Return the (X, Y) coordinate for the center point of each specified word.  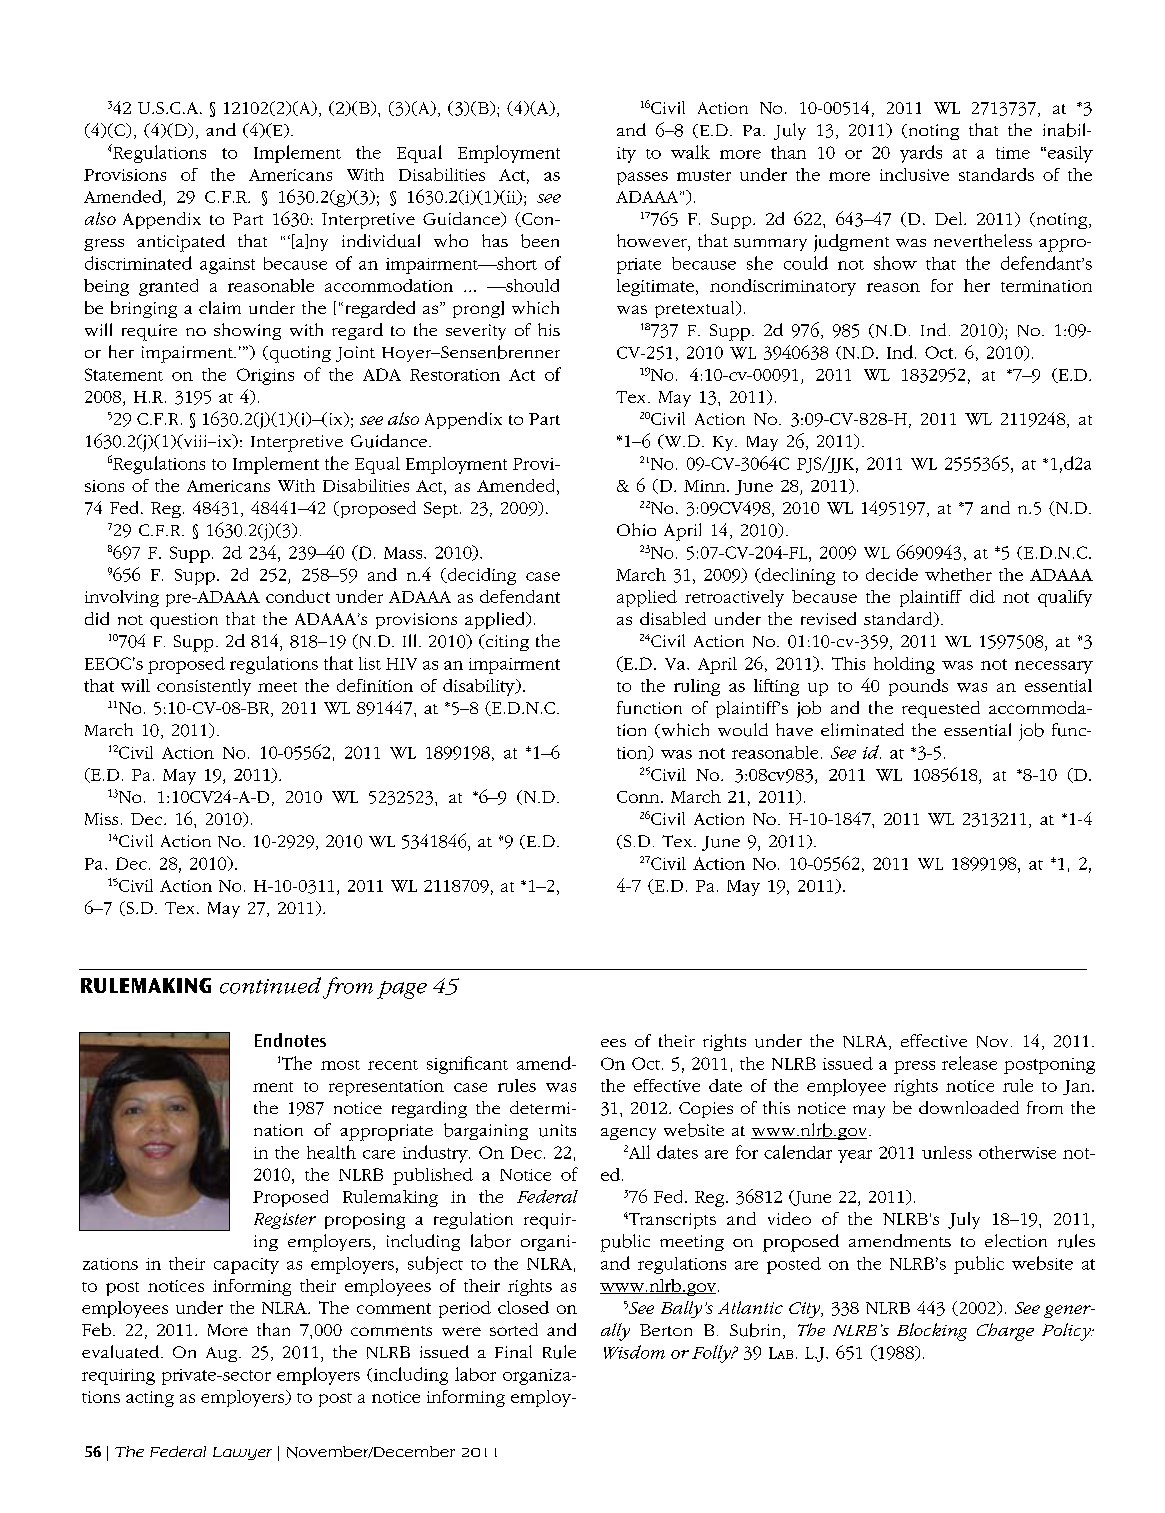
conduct (298, 596)
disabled (673, 618)
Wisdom (634, 1352)
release (969, 1063)
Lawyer (242, 1453)
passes (642, 178)
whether (958, 574)
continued (270, 985)
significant (467, 1065)
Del (950, 218)
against (227, 266)
